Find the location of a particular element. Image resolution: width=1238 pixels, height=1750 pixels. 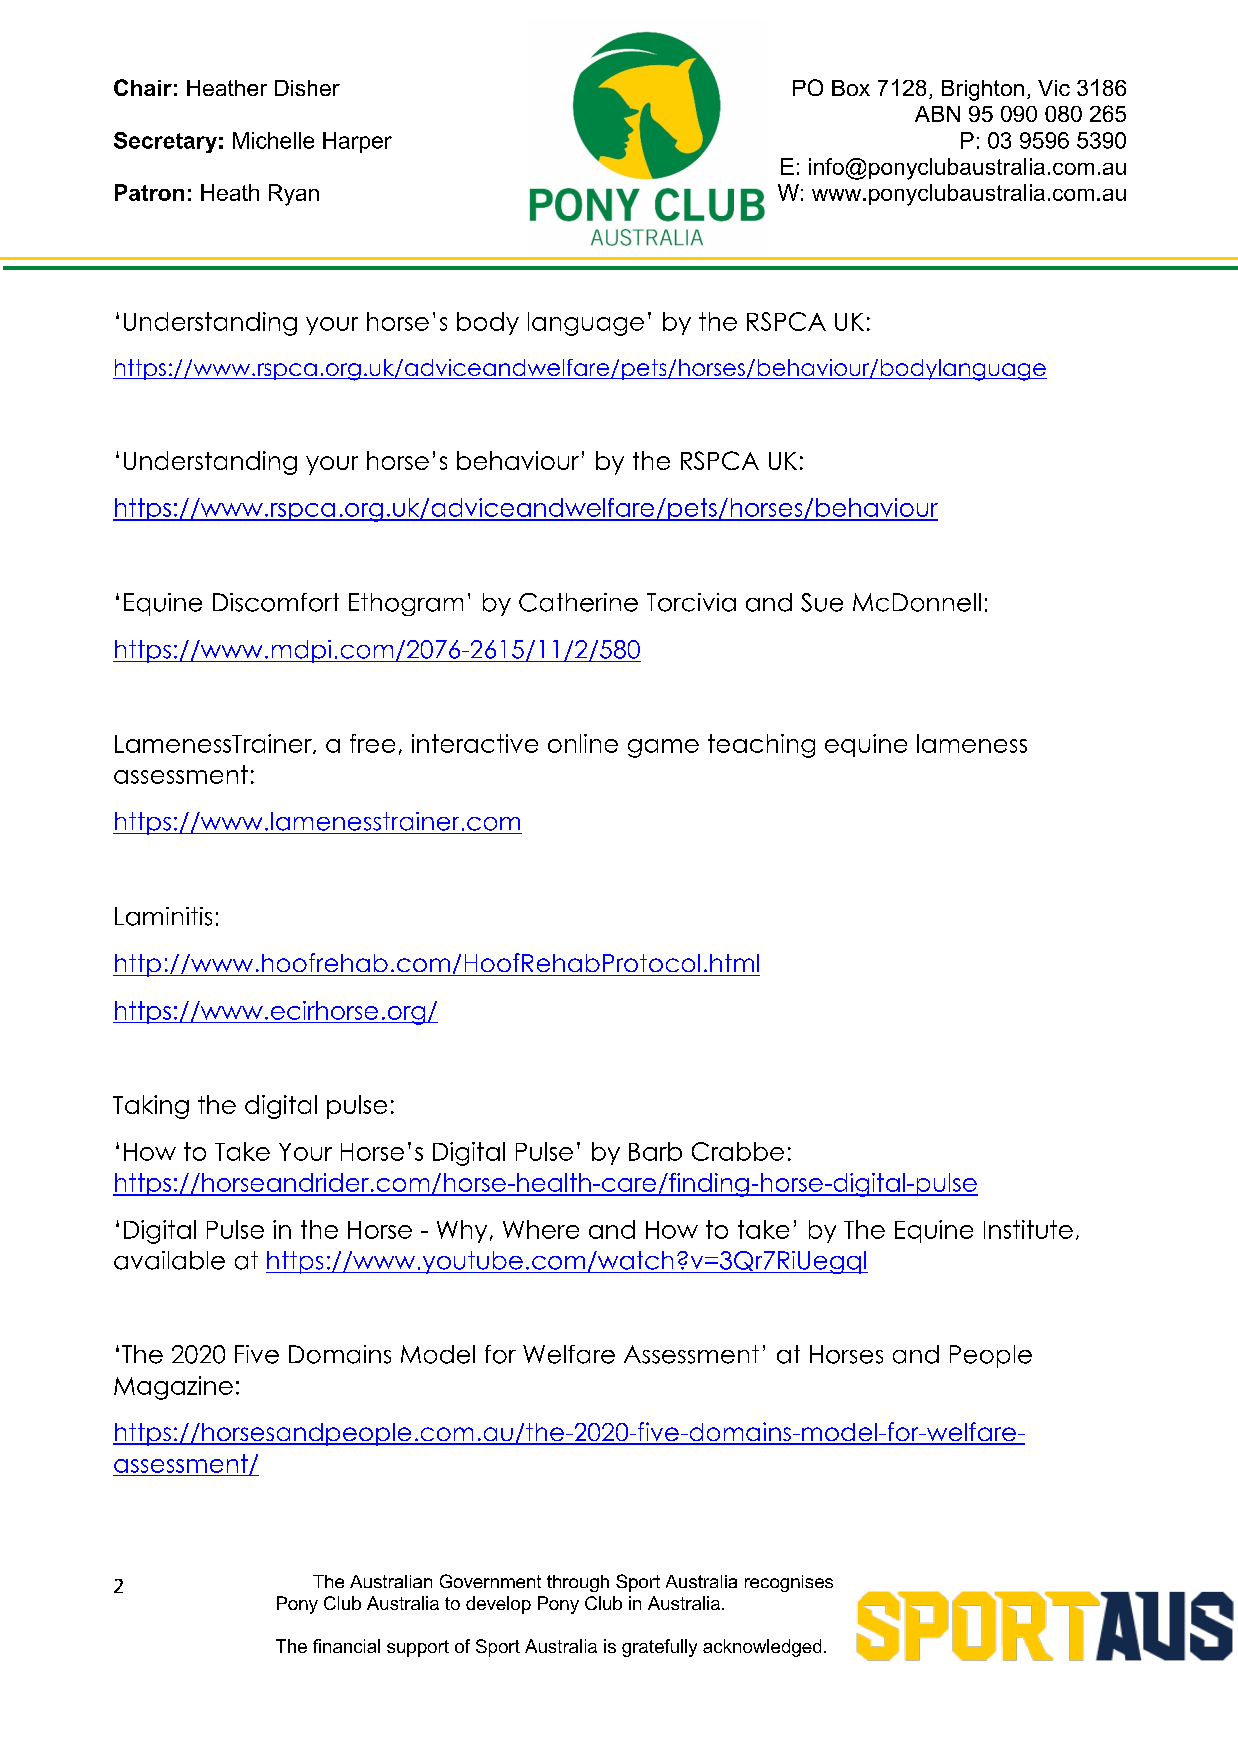

Catherine is located at coordinates (578, 602).
